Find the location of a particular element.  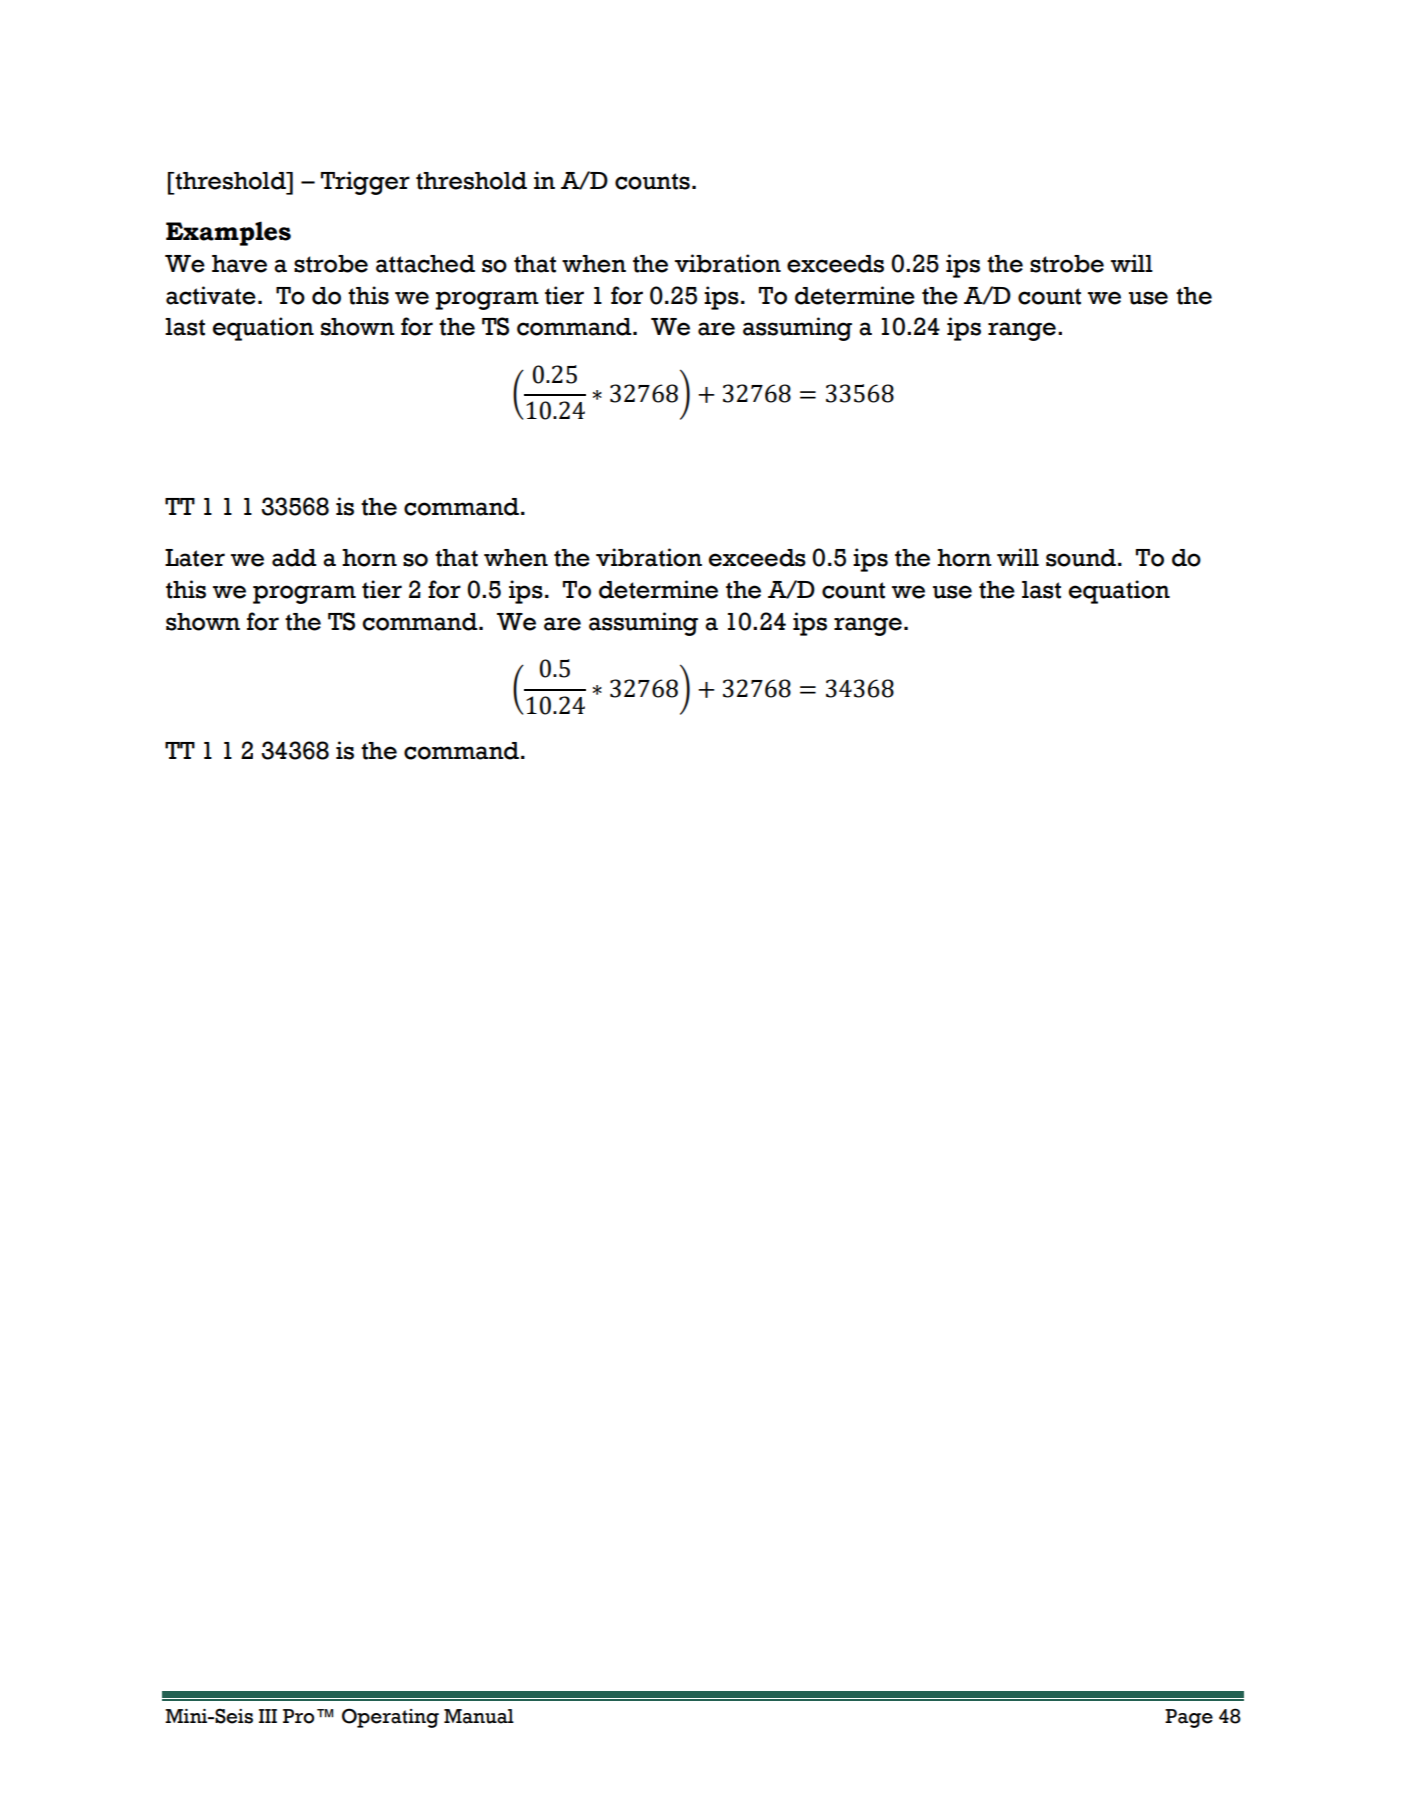

Examples is located at coordinates (228, 233).
